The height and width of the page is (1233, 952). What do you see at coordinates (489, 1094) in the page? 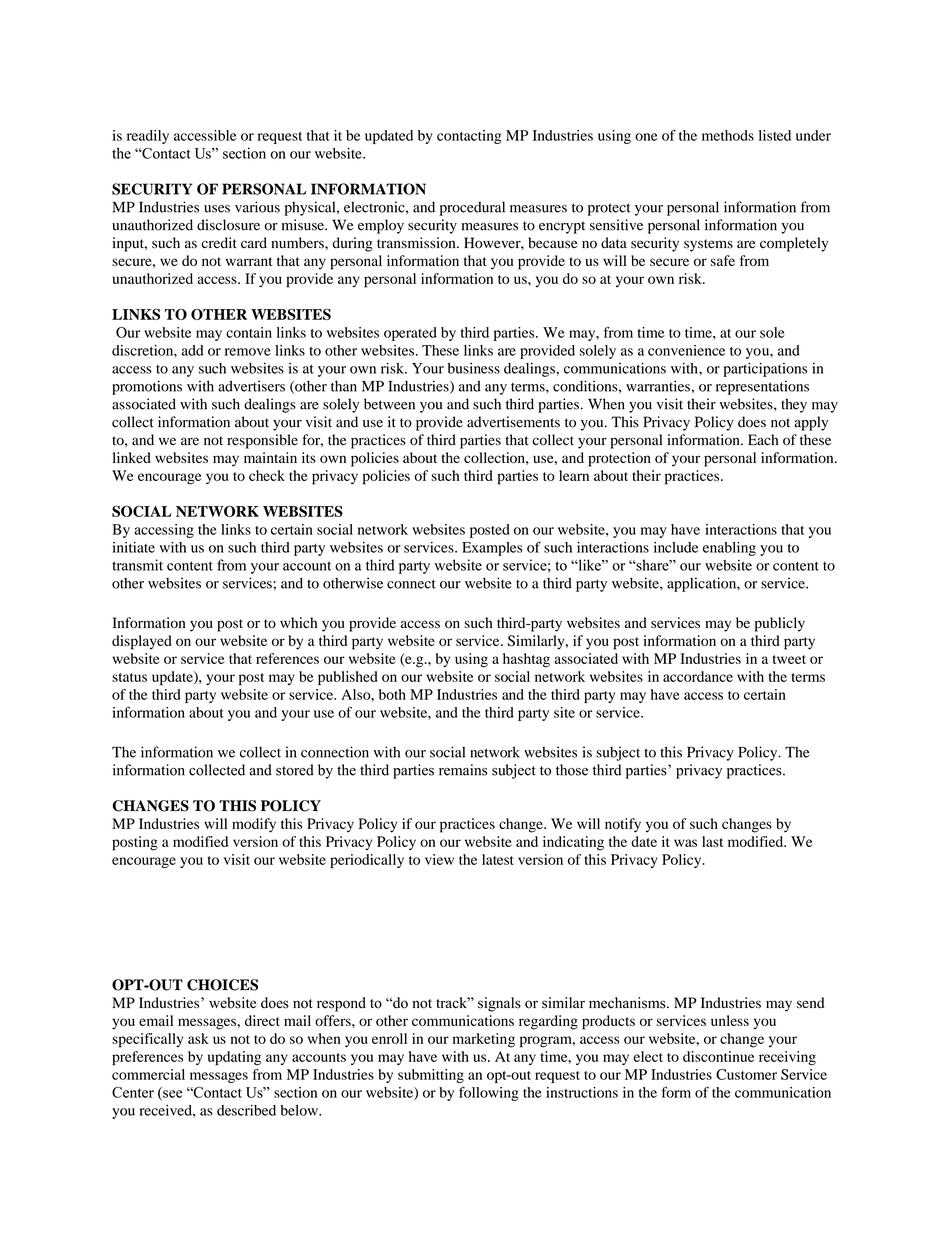
I see `following` at bounding box center [489, 1094].
